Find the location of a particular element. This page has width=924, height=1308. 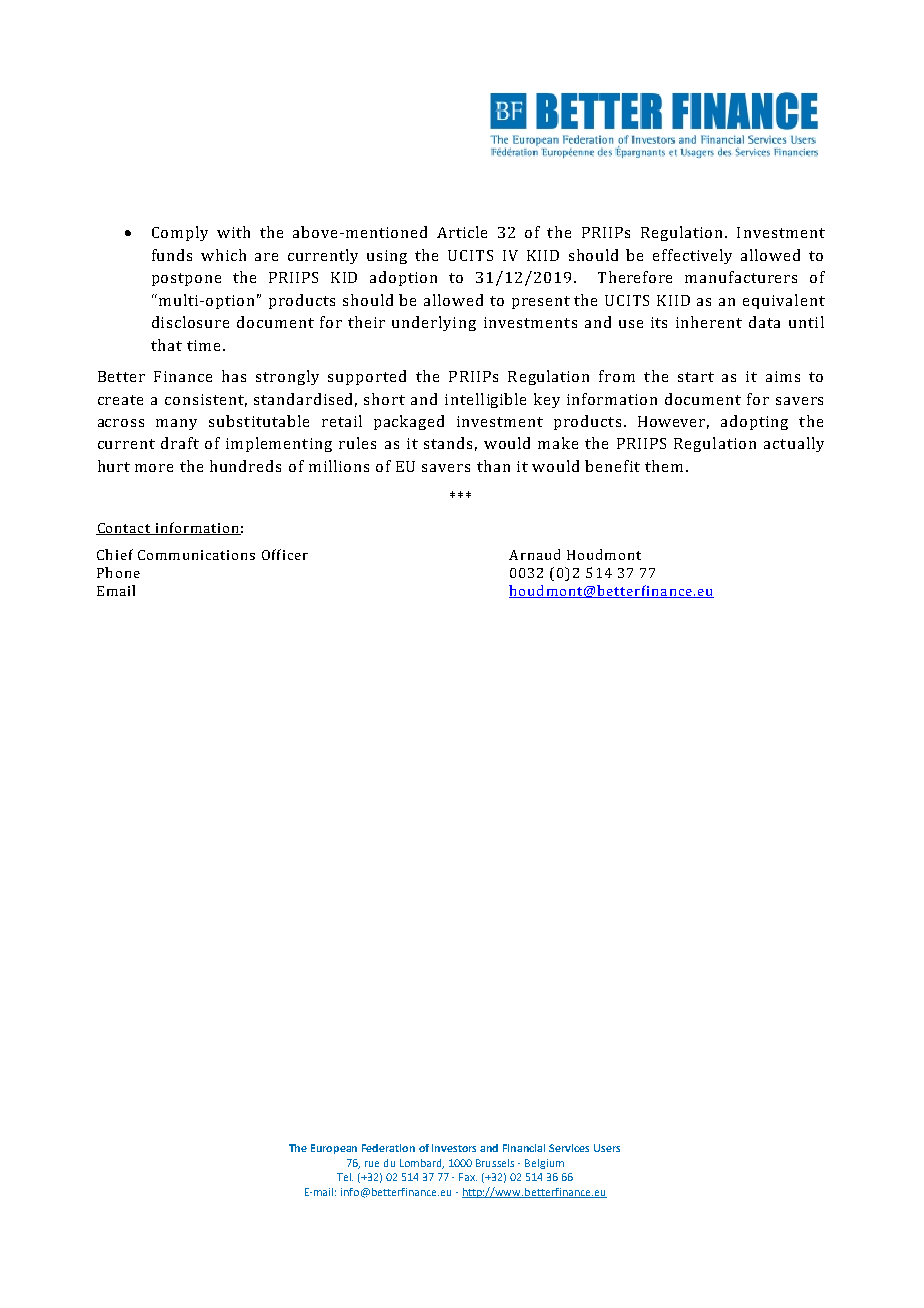

benefit is located at coordinates (612, 466).
